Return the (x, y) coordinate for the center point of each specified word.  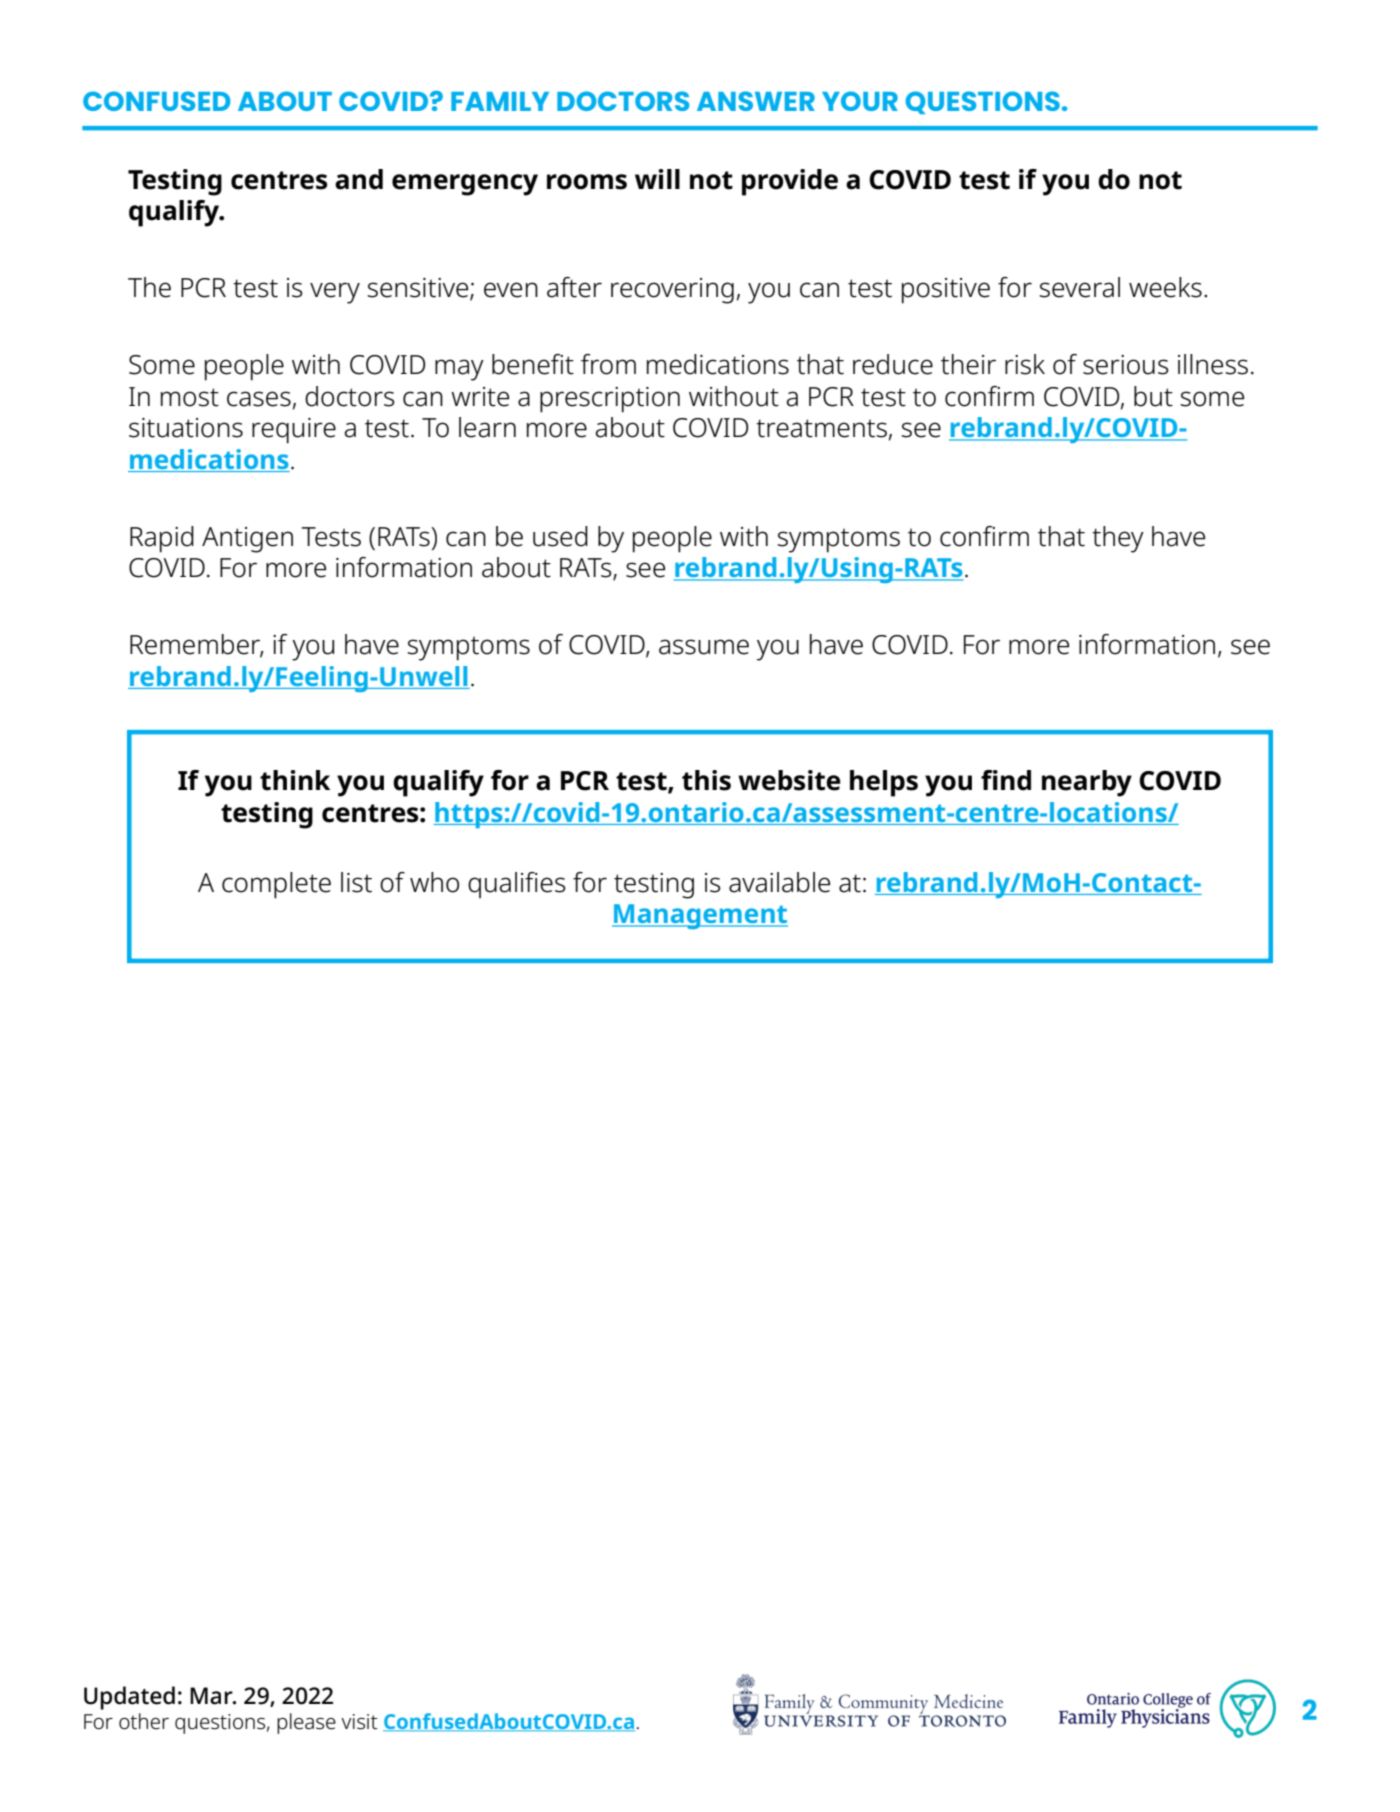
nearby (1087, 783)
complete (276, 885)
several (1079, 287)
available (779, 882)
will (657, 179)
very (335, 293)
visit (359, 1722)
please (306, 1723)
